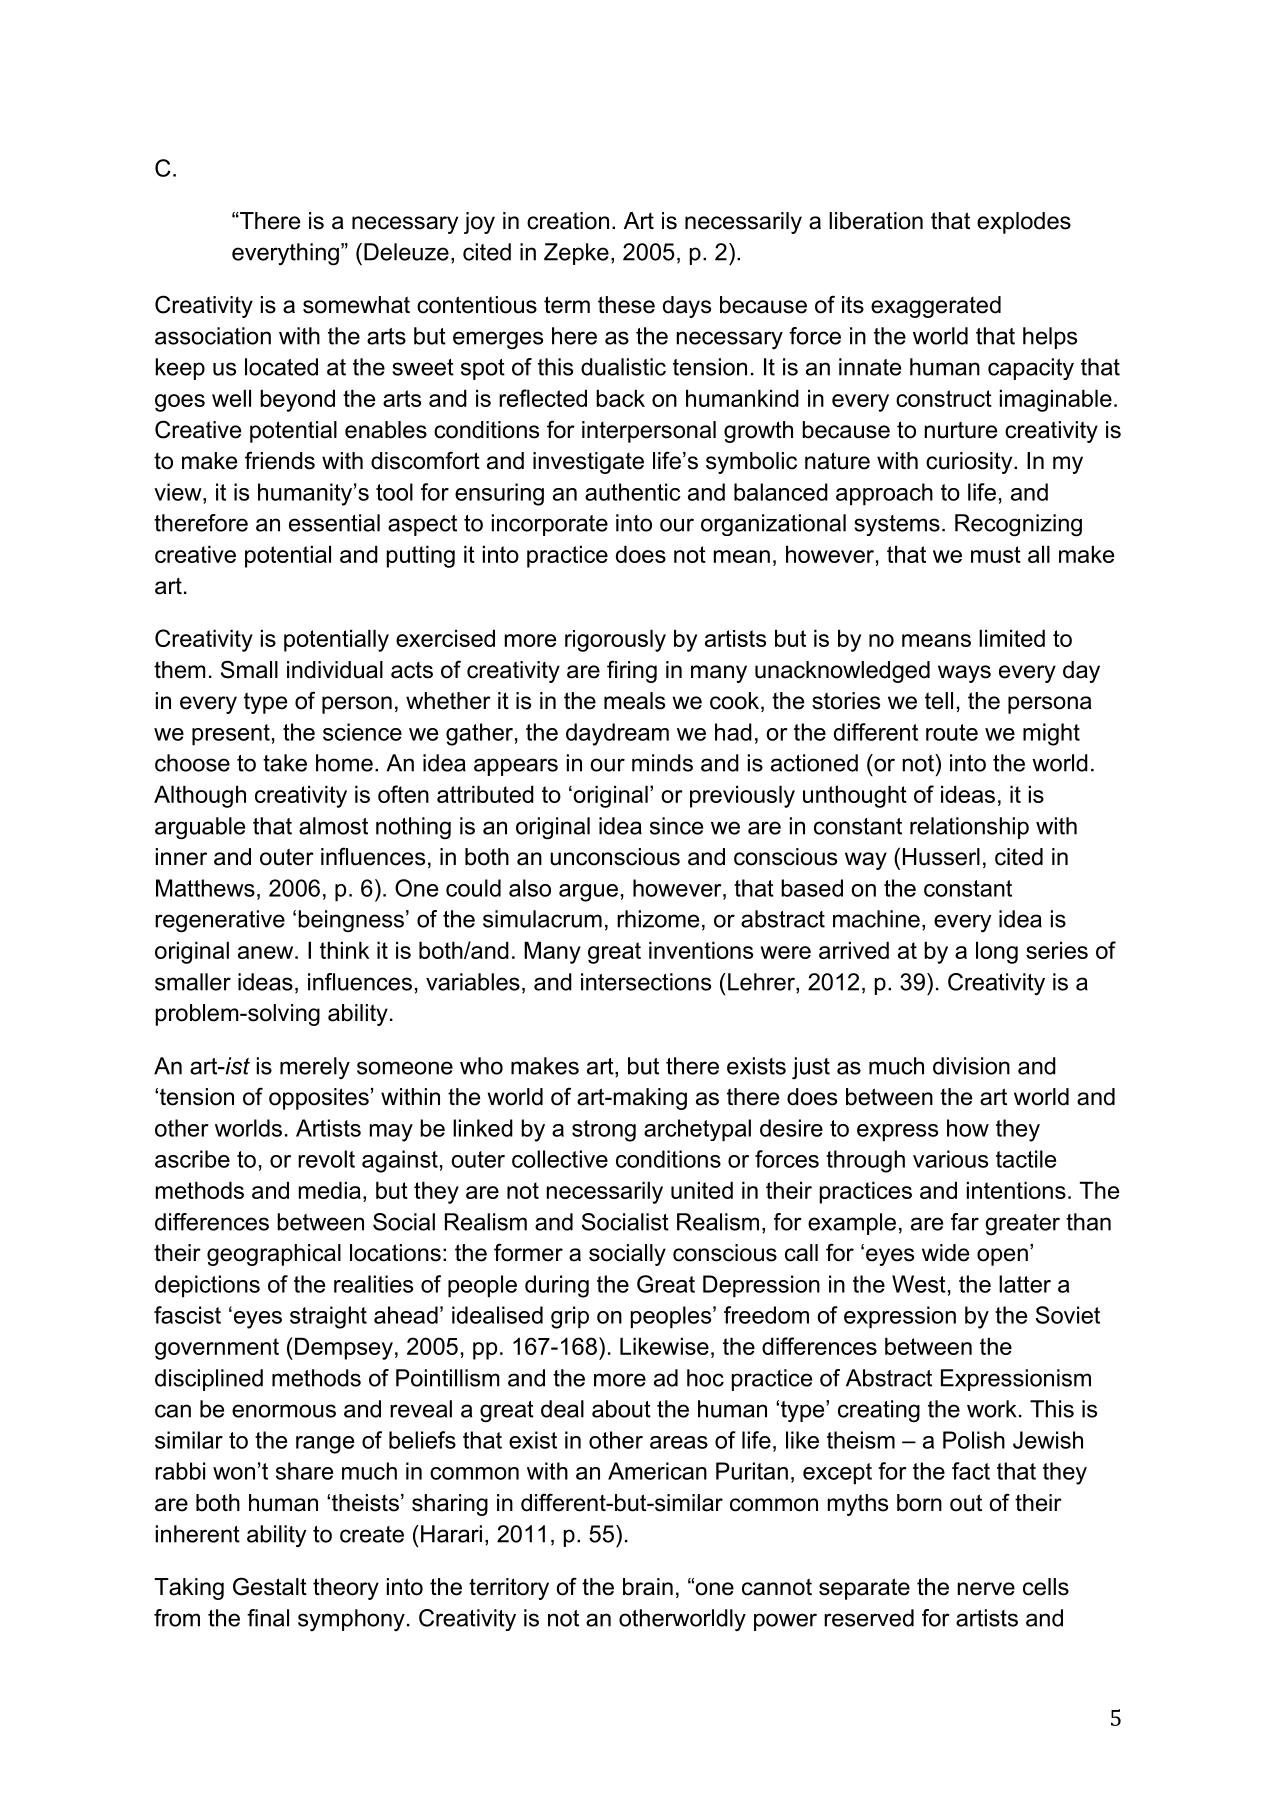  Describe the element at coordinates (648, 1587) in the screenshot. I see `brain` at that location.
